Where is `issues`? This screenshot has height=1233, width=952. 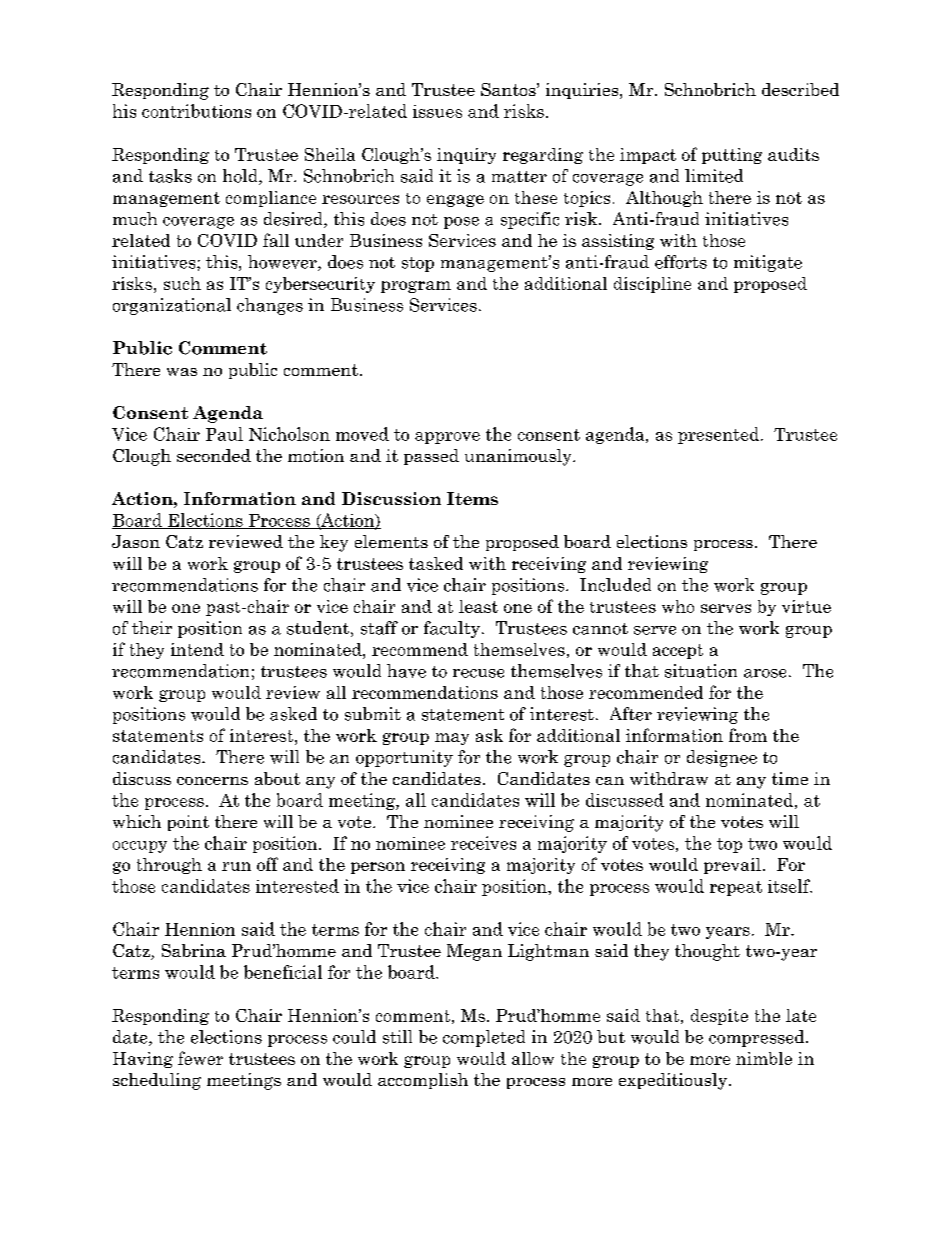 issues is located at coordinates (437, 111).
